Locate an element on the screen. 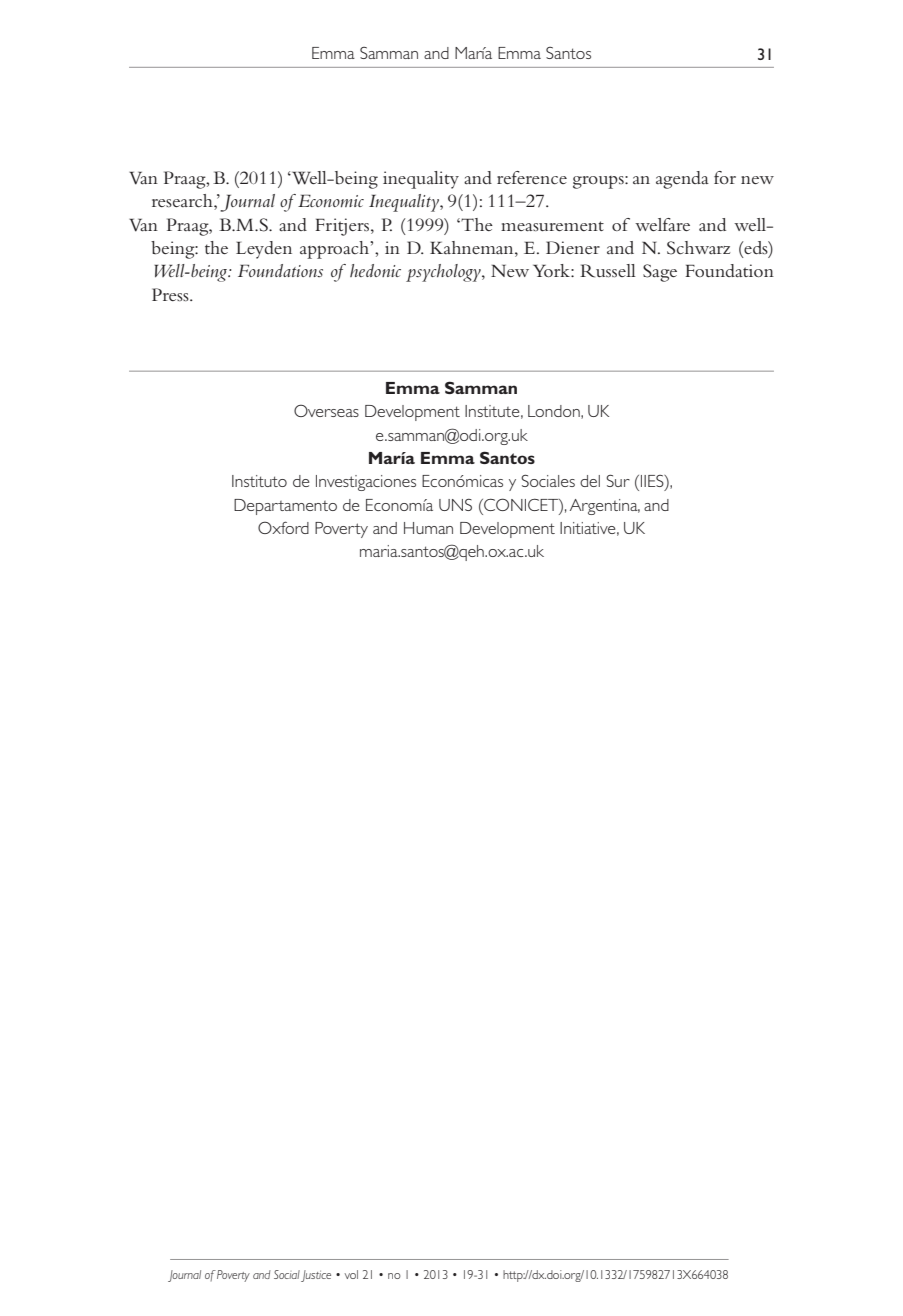 This screenshot has height=1316, width=903. Oxford is located at coordinates (283, 527).
